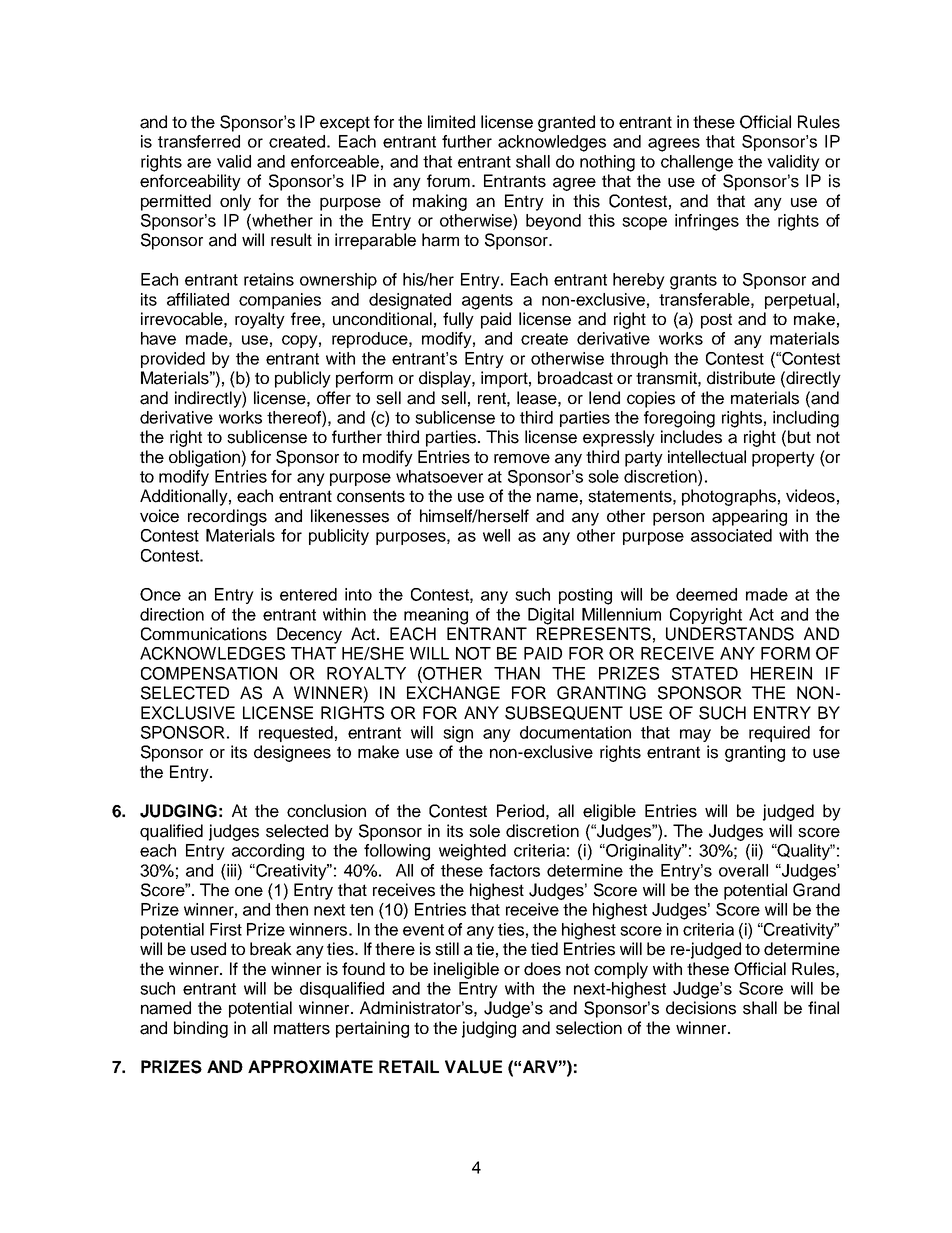  What do you see at coordinates (701, 1008) in the screenshot?
I see `decisions` at bounding box center [701, 1008].
